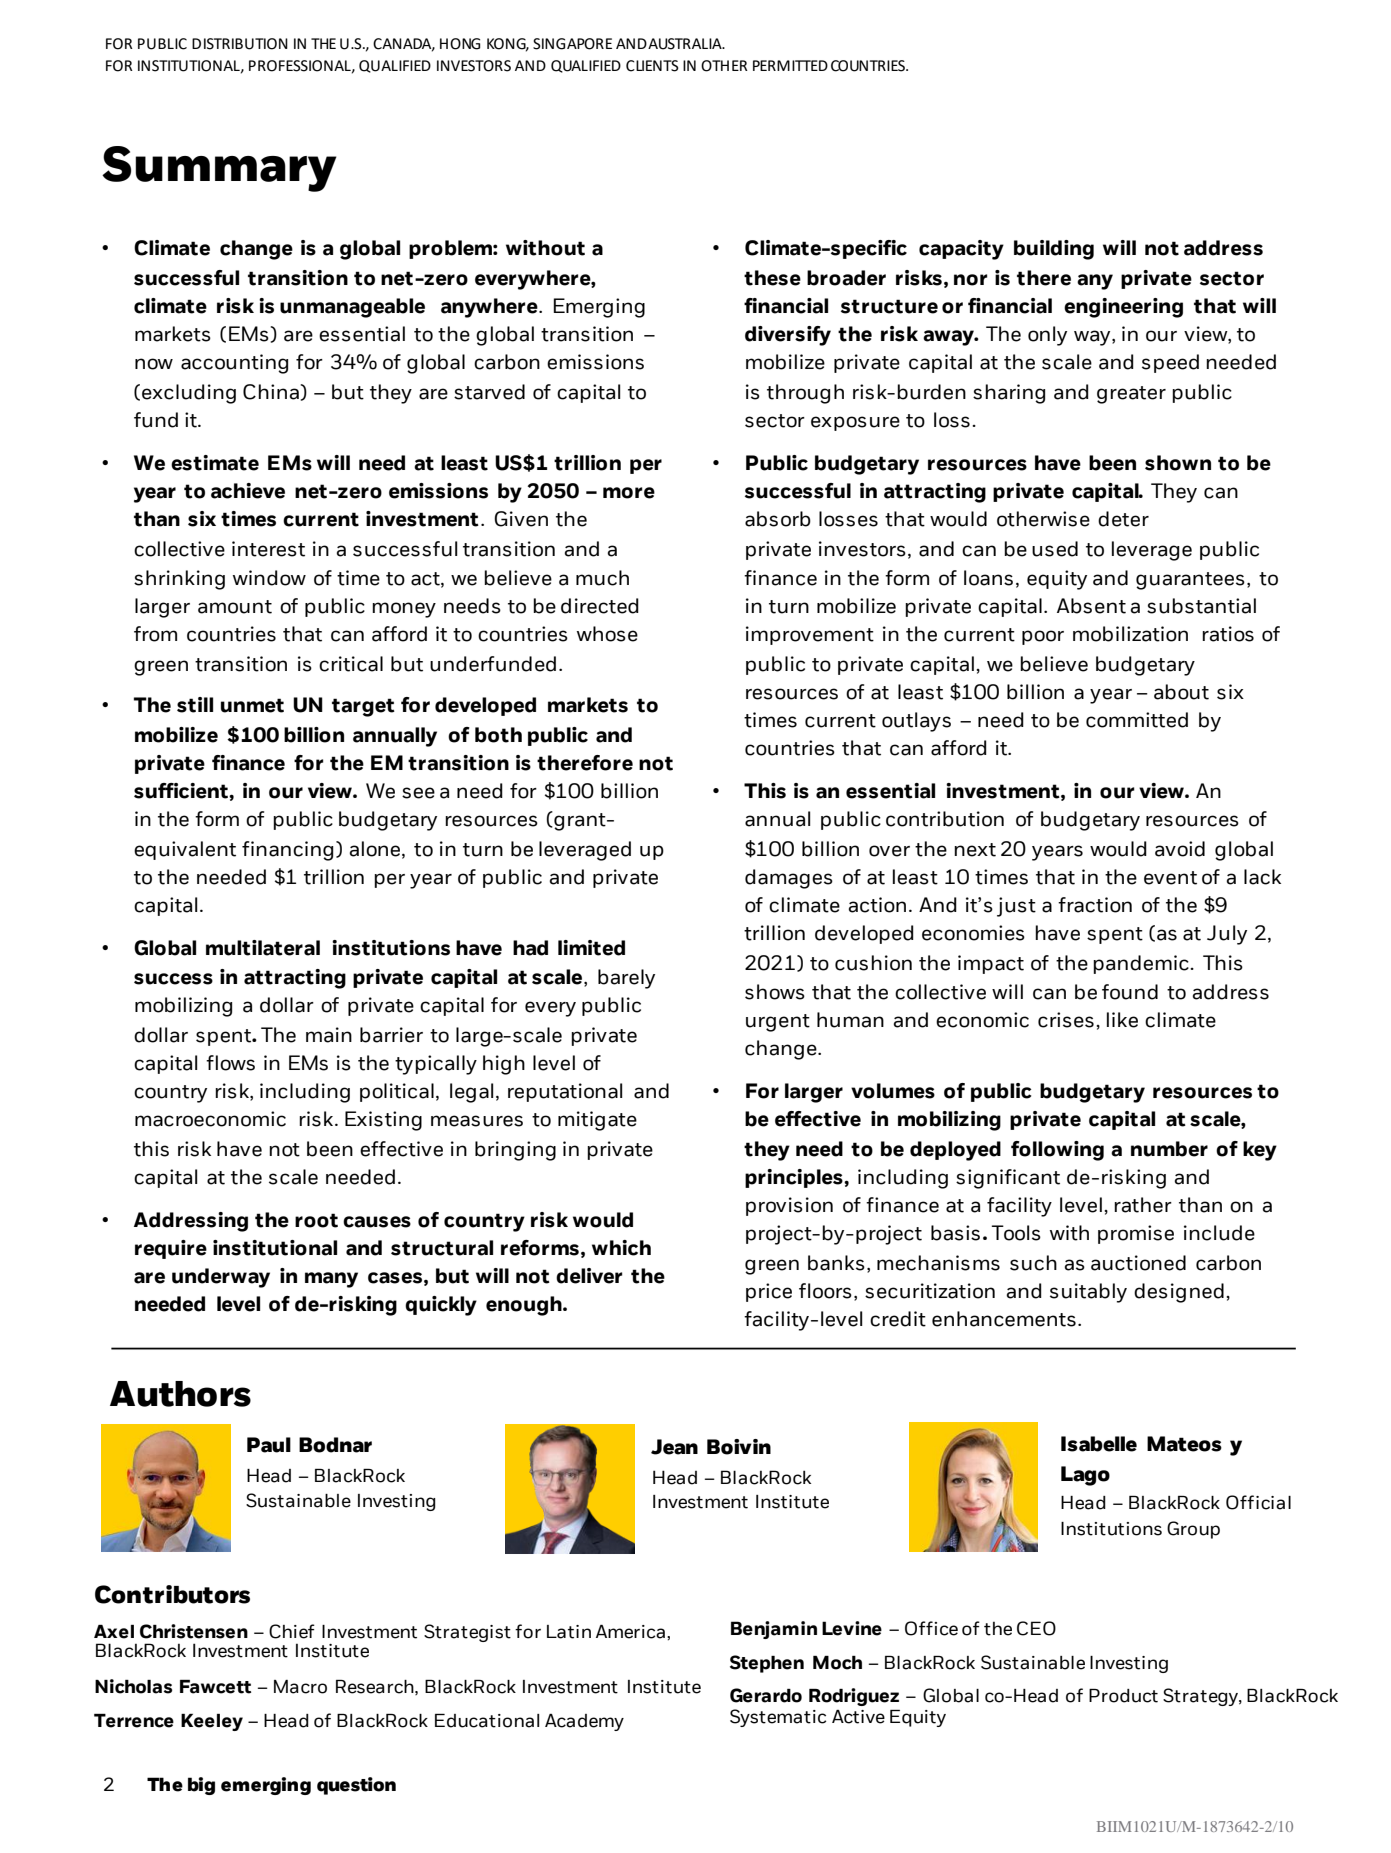  What do you see at coordinates (240, 44) in the image?
I see `DISTRIBUTION` at bounding box center [240, 44].
